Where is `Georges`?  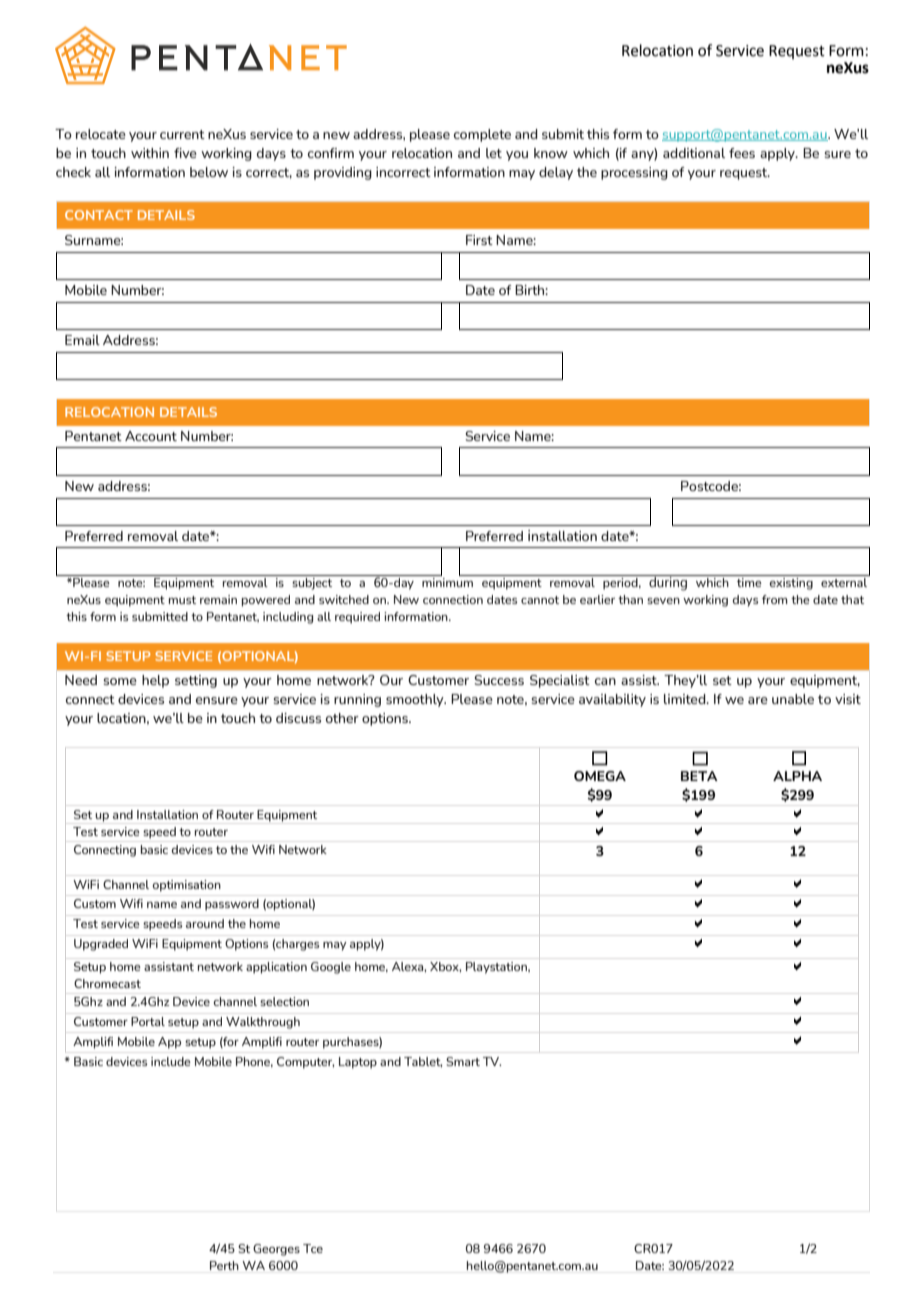 Georges is located at coordinates (276, 1250).
